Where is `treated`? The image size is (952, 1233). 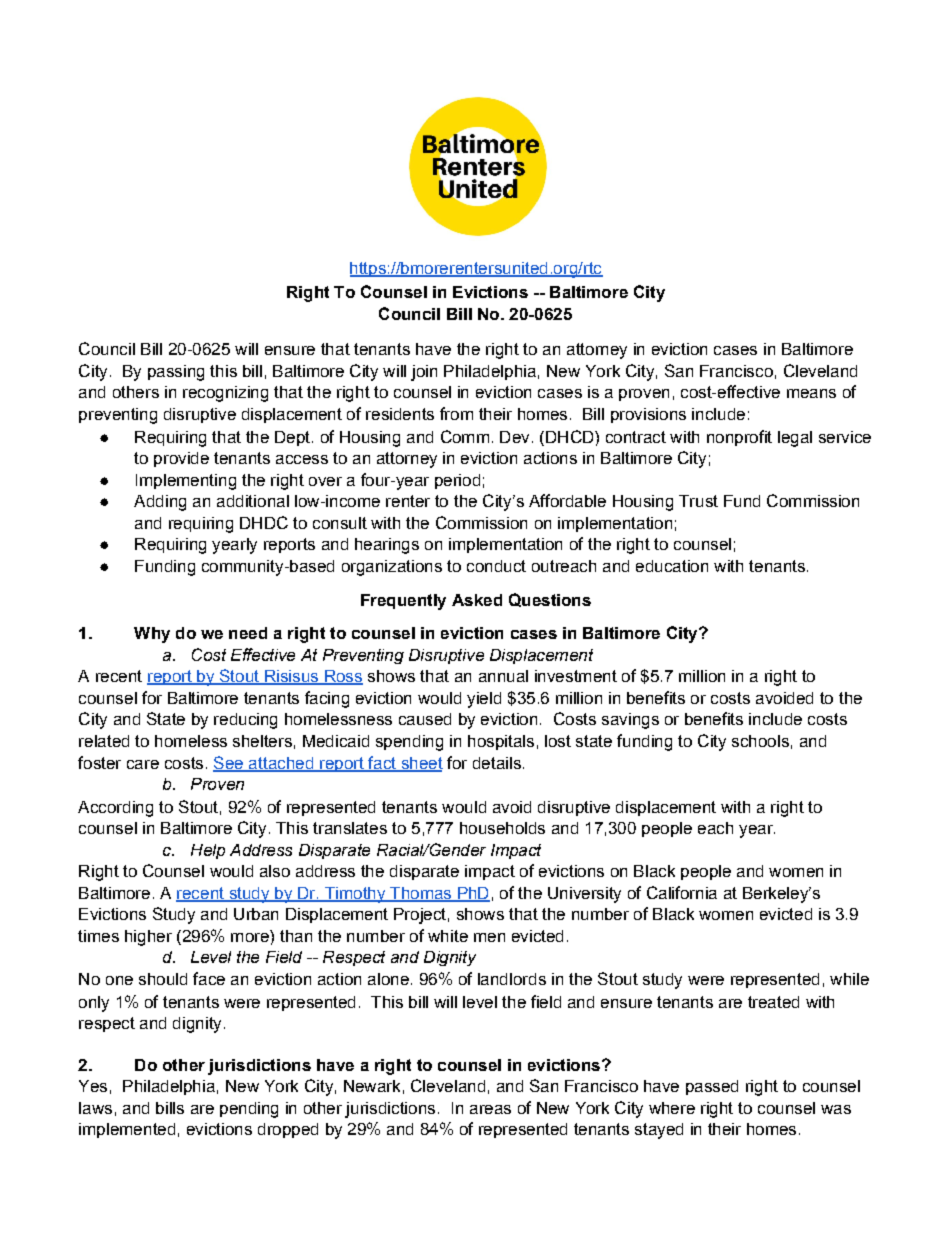
treated is located at coordinates (773, 1002).
